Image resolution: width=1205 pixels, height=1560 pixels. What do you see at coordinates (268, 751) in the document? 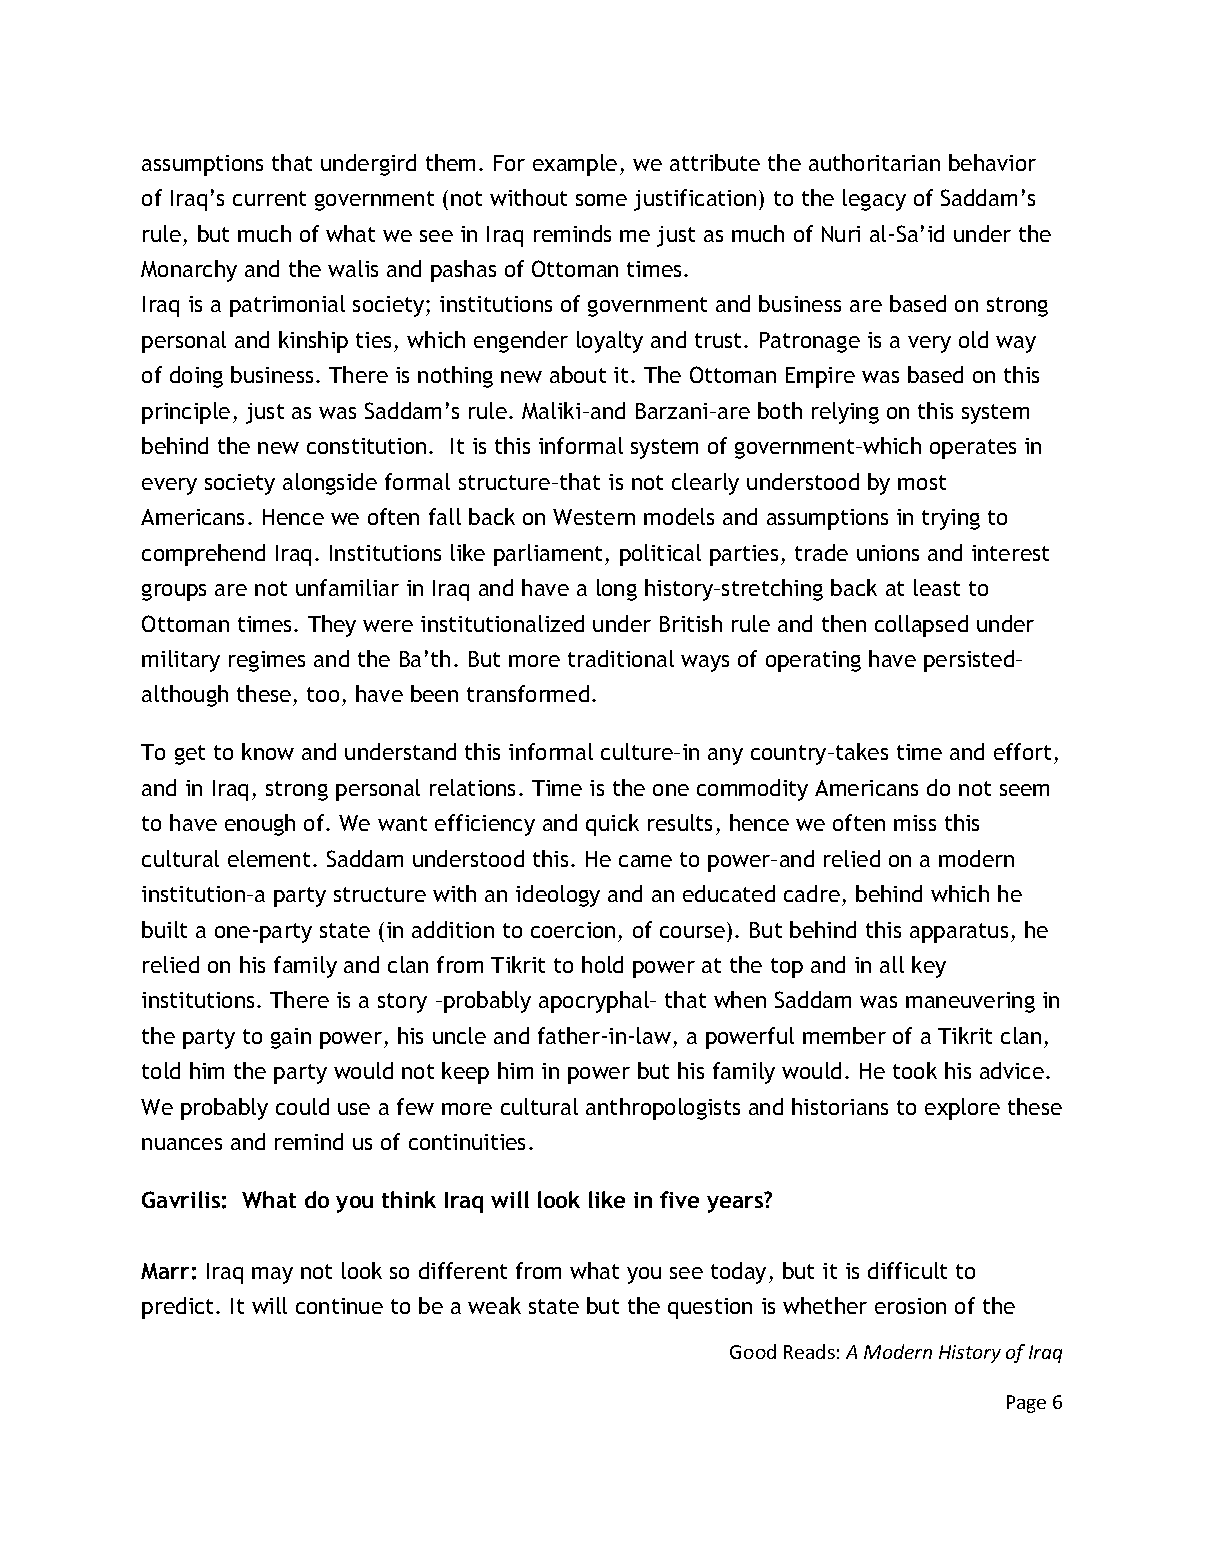
I see `know` at bounding box center [268, 751].
